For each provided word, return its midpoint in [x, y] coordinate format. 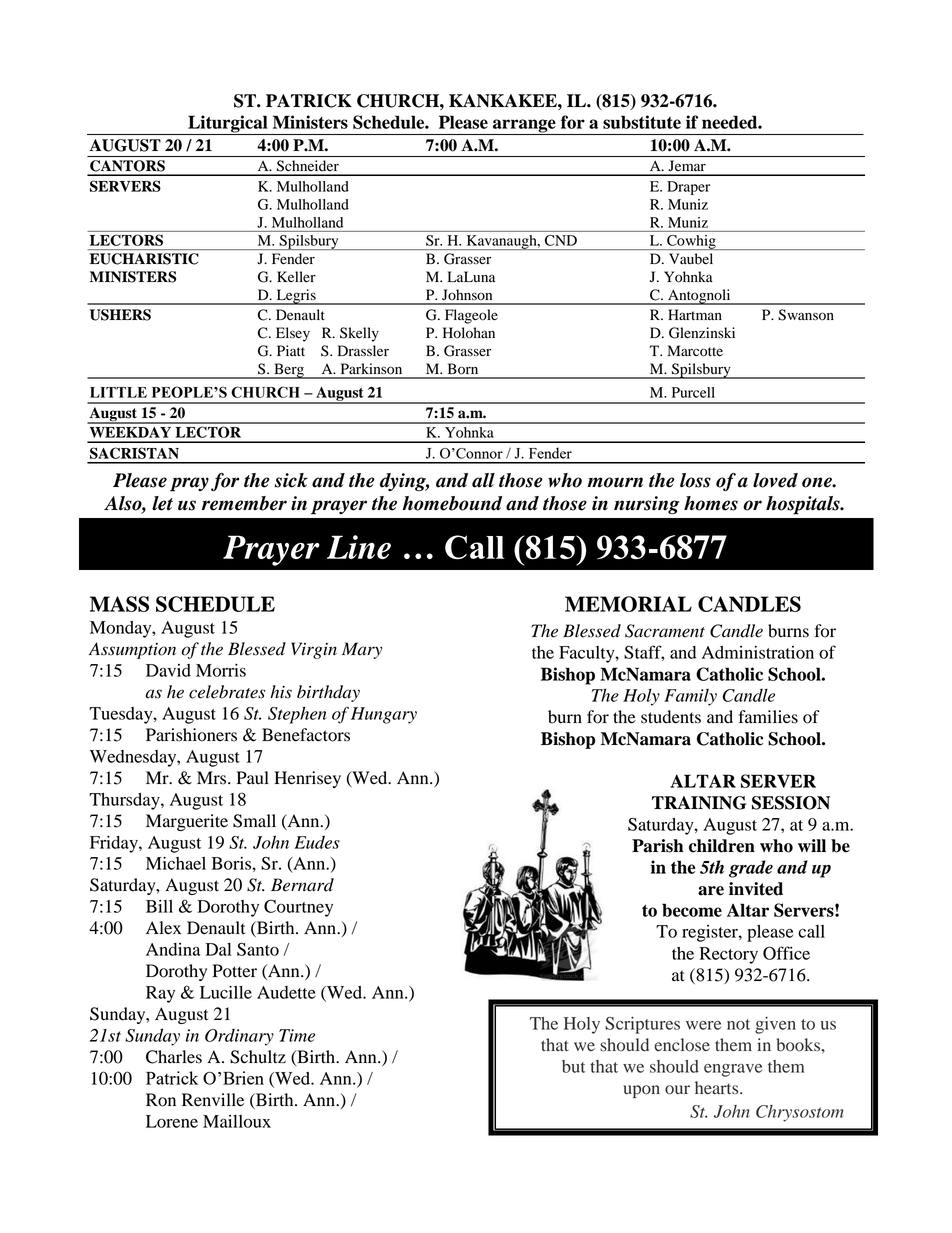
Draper [688, 188]
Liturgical [228, 125]
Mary [362, 650]
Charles [174, 1057]
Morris [221, 670]
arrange [524, 127]
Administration [758, 652]
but [574, 1066]
